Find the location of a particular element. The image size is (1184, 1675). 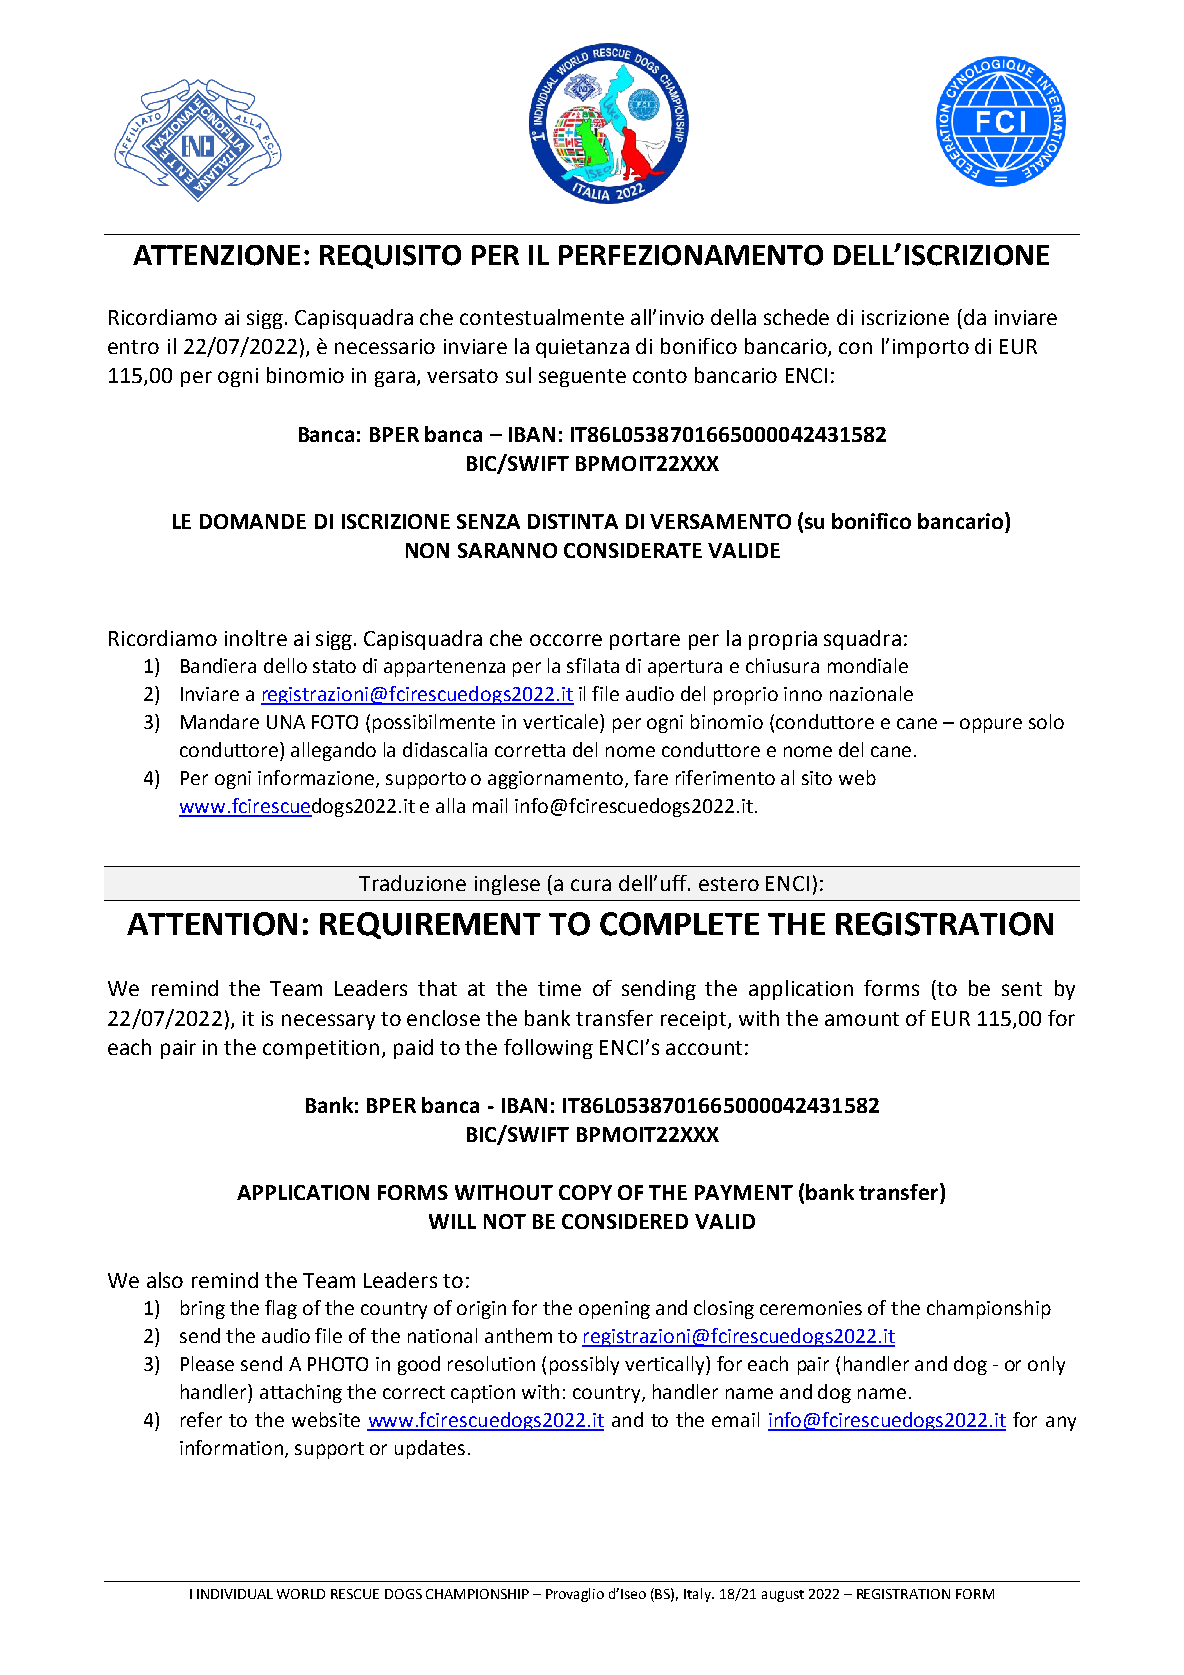

COPY is located at coordinates (585, 1192).
